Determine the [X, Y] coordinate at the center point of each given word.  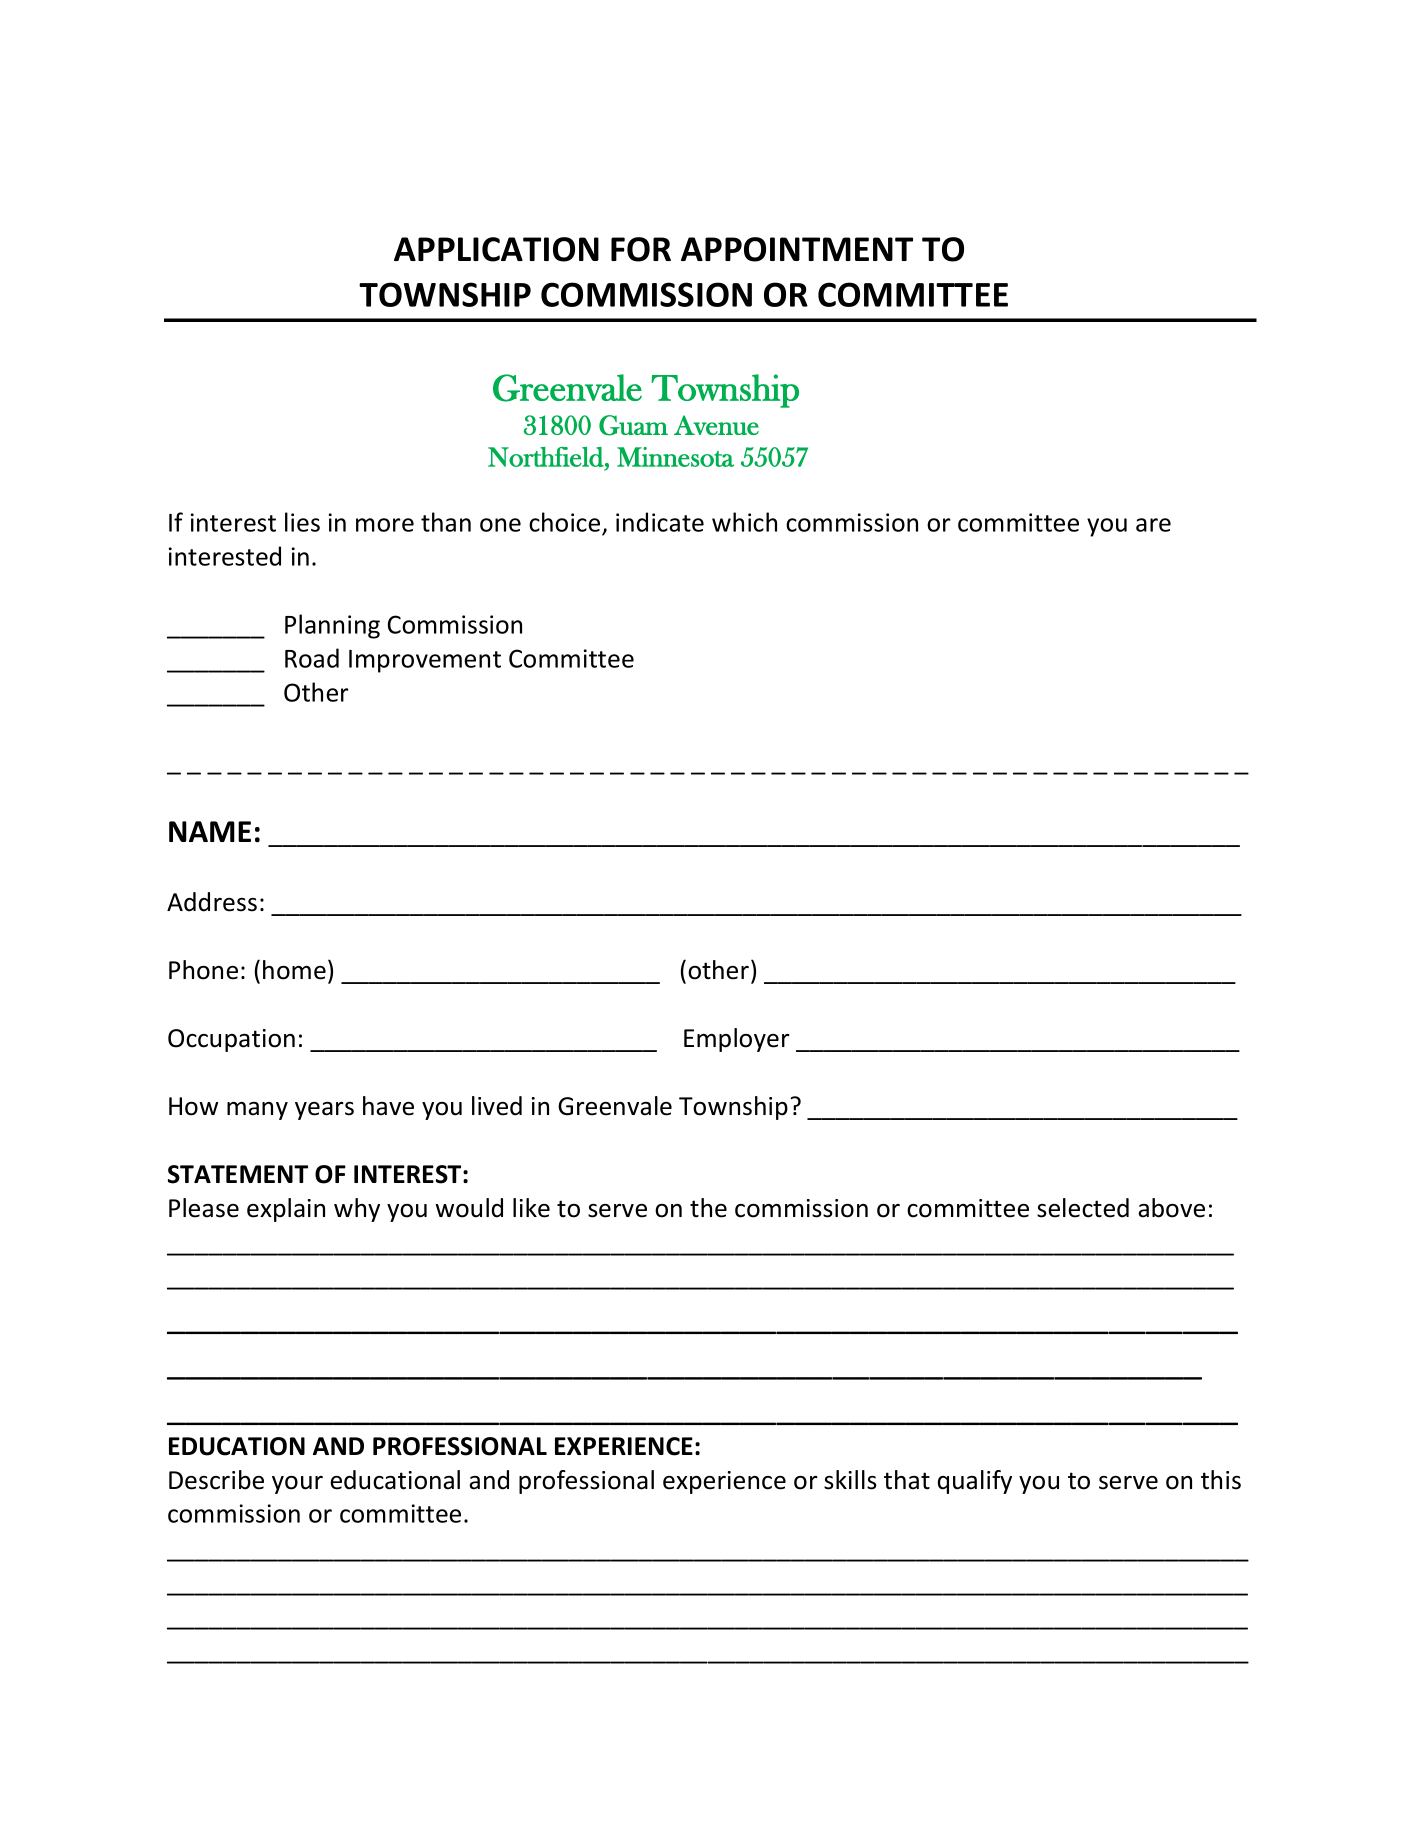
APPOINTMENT [797, 249]
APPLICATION [496, 249]
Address [212, 902]
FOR [641, 249]
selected [1083, 1208]
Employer [737, 1040]
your [297, 1485]
